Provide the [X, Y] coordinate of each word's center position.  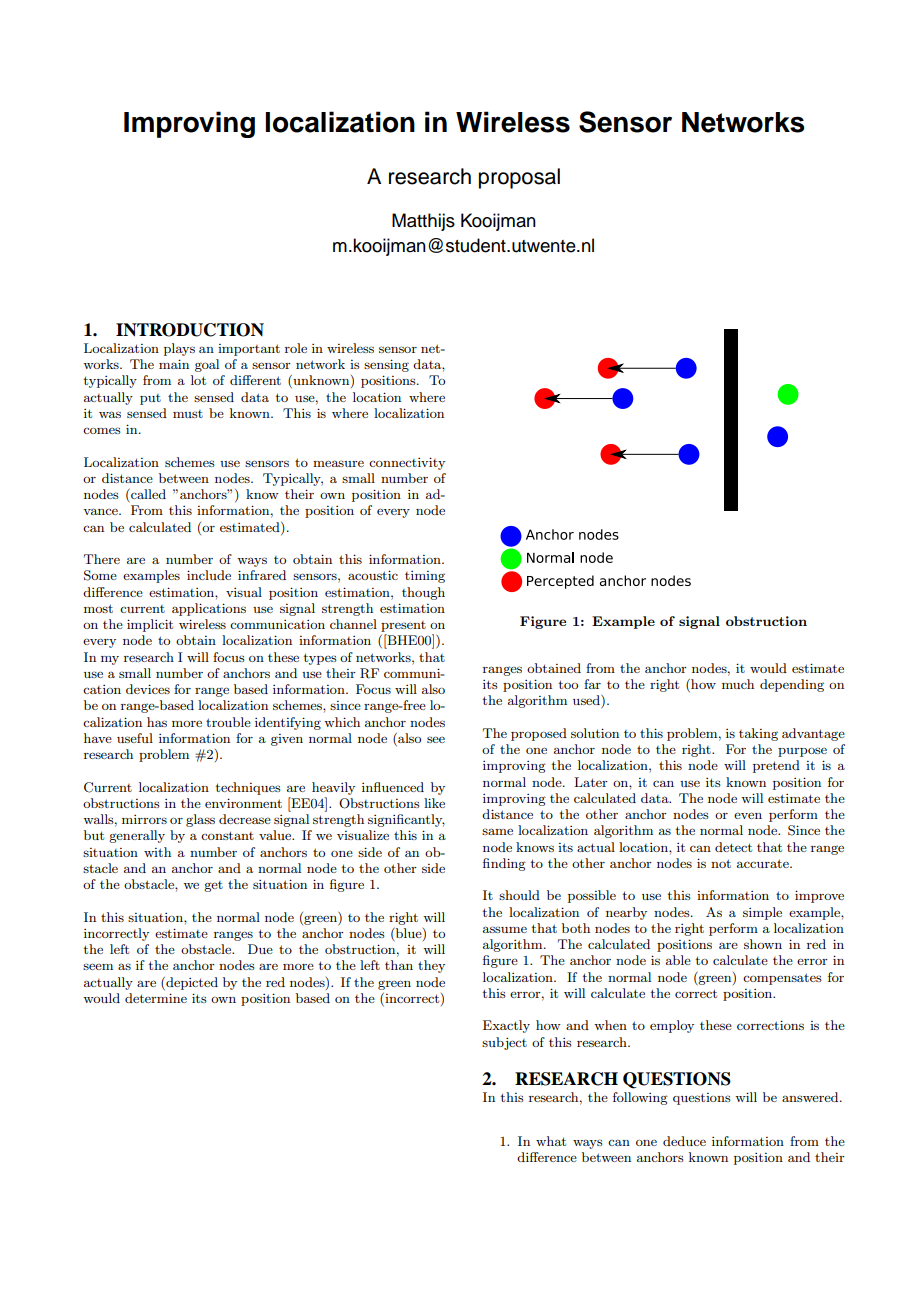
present [403, 626]
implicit [150, 625]
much [738, 684]
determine [156, 998]
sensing [386, 365]
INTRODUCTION [190, 330]
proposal [519, 178]
